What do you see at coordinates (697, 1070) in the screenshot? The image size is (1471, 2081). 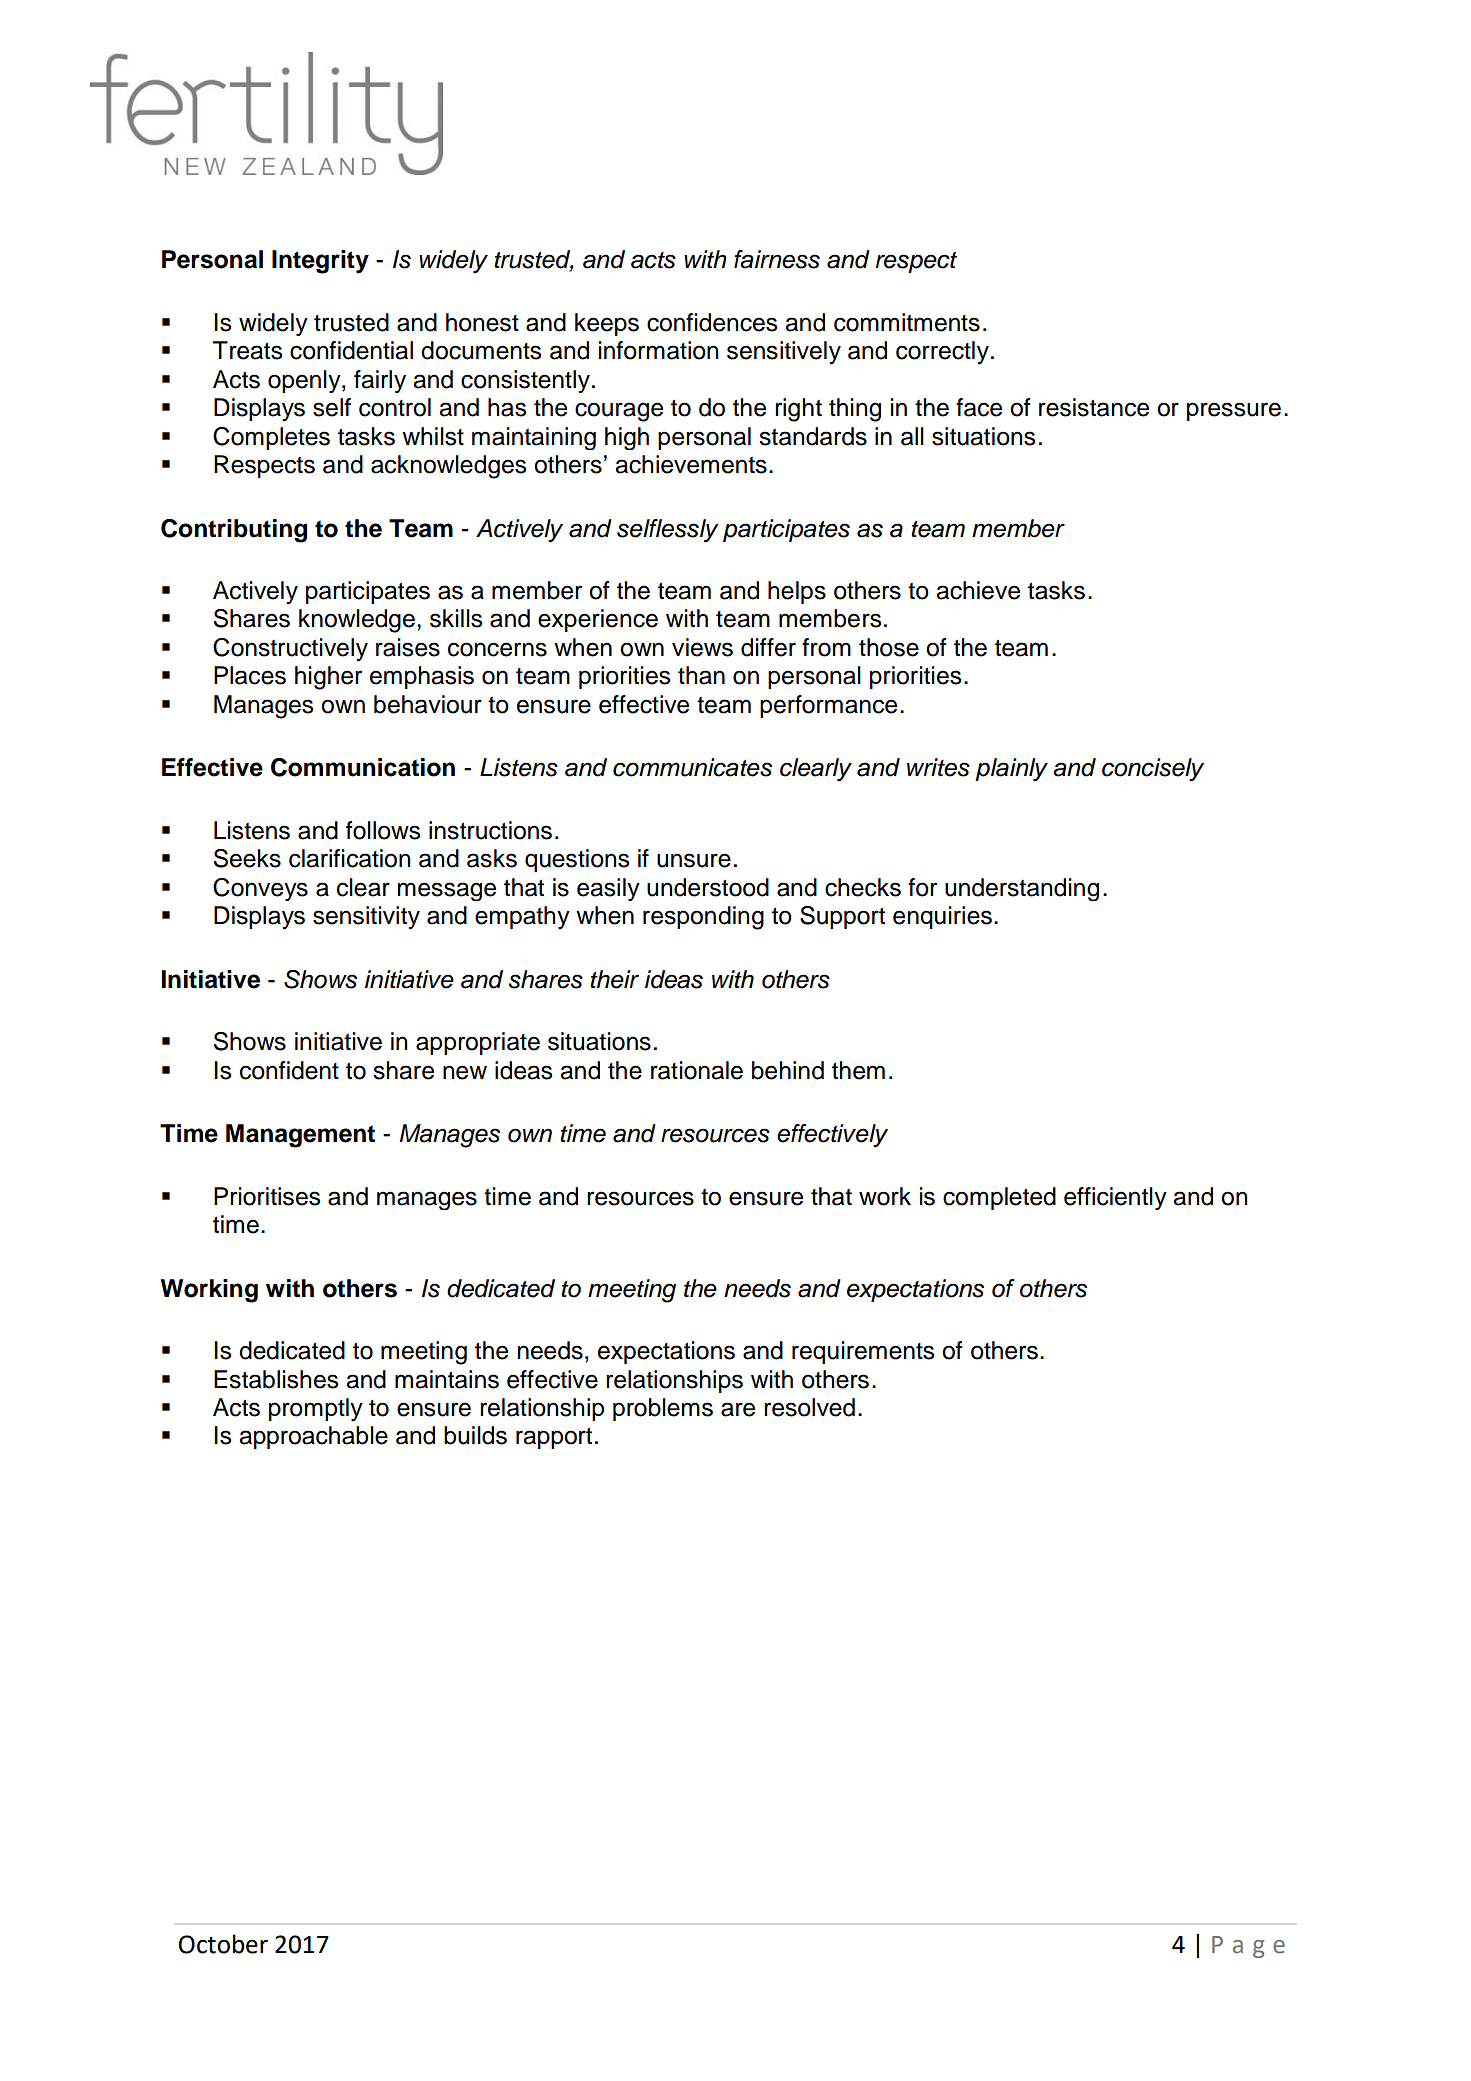 I see `rationale` at bounding box center [697, 1070].
